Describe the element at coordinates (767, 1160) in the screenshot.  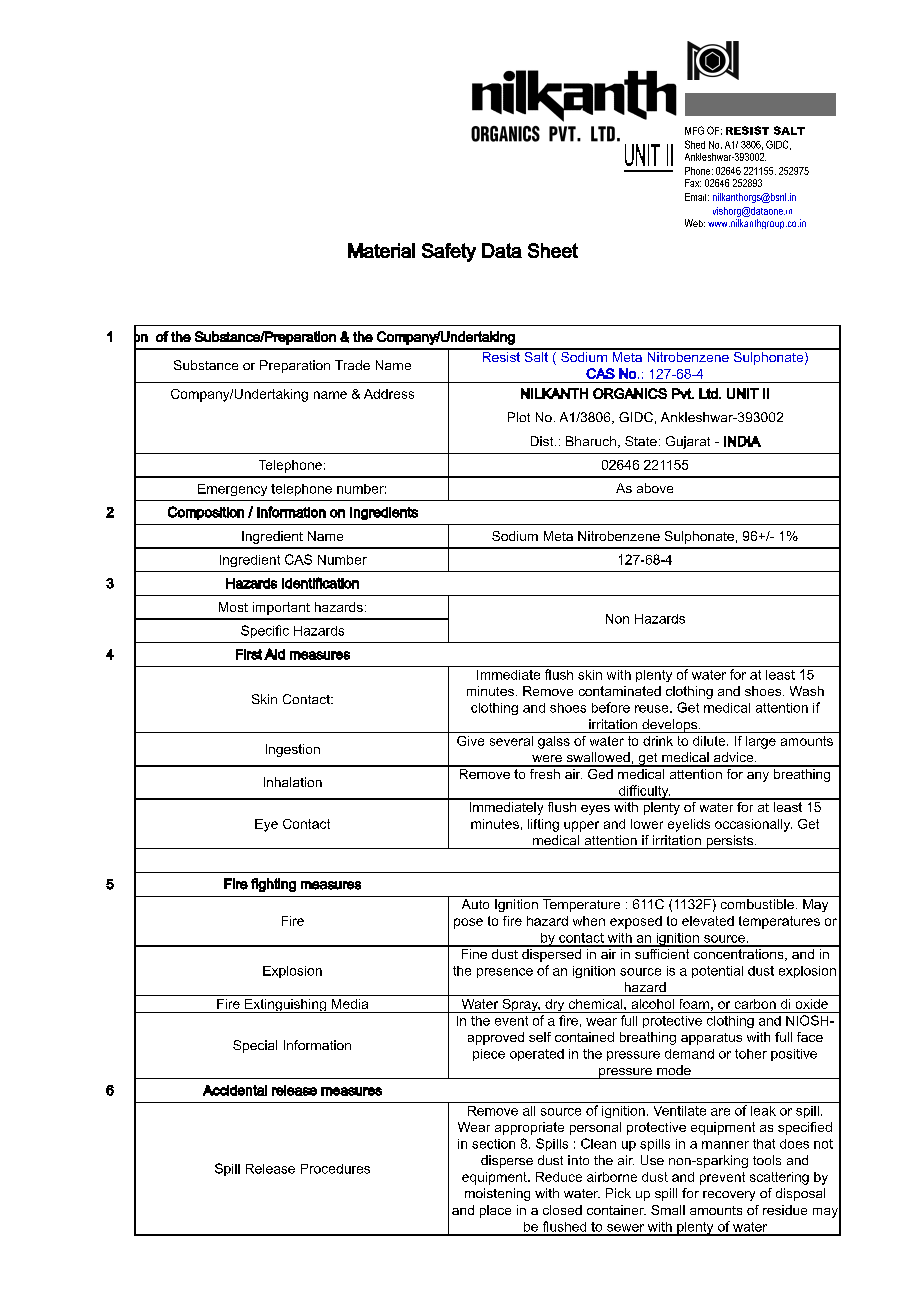
I see `tools` at that location.
